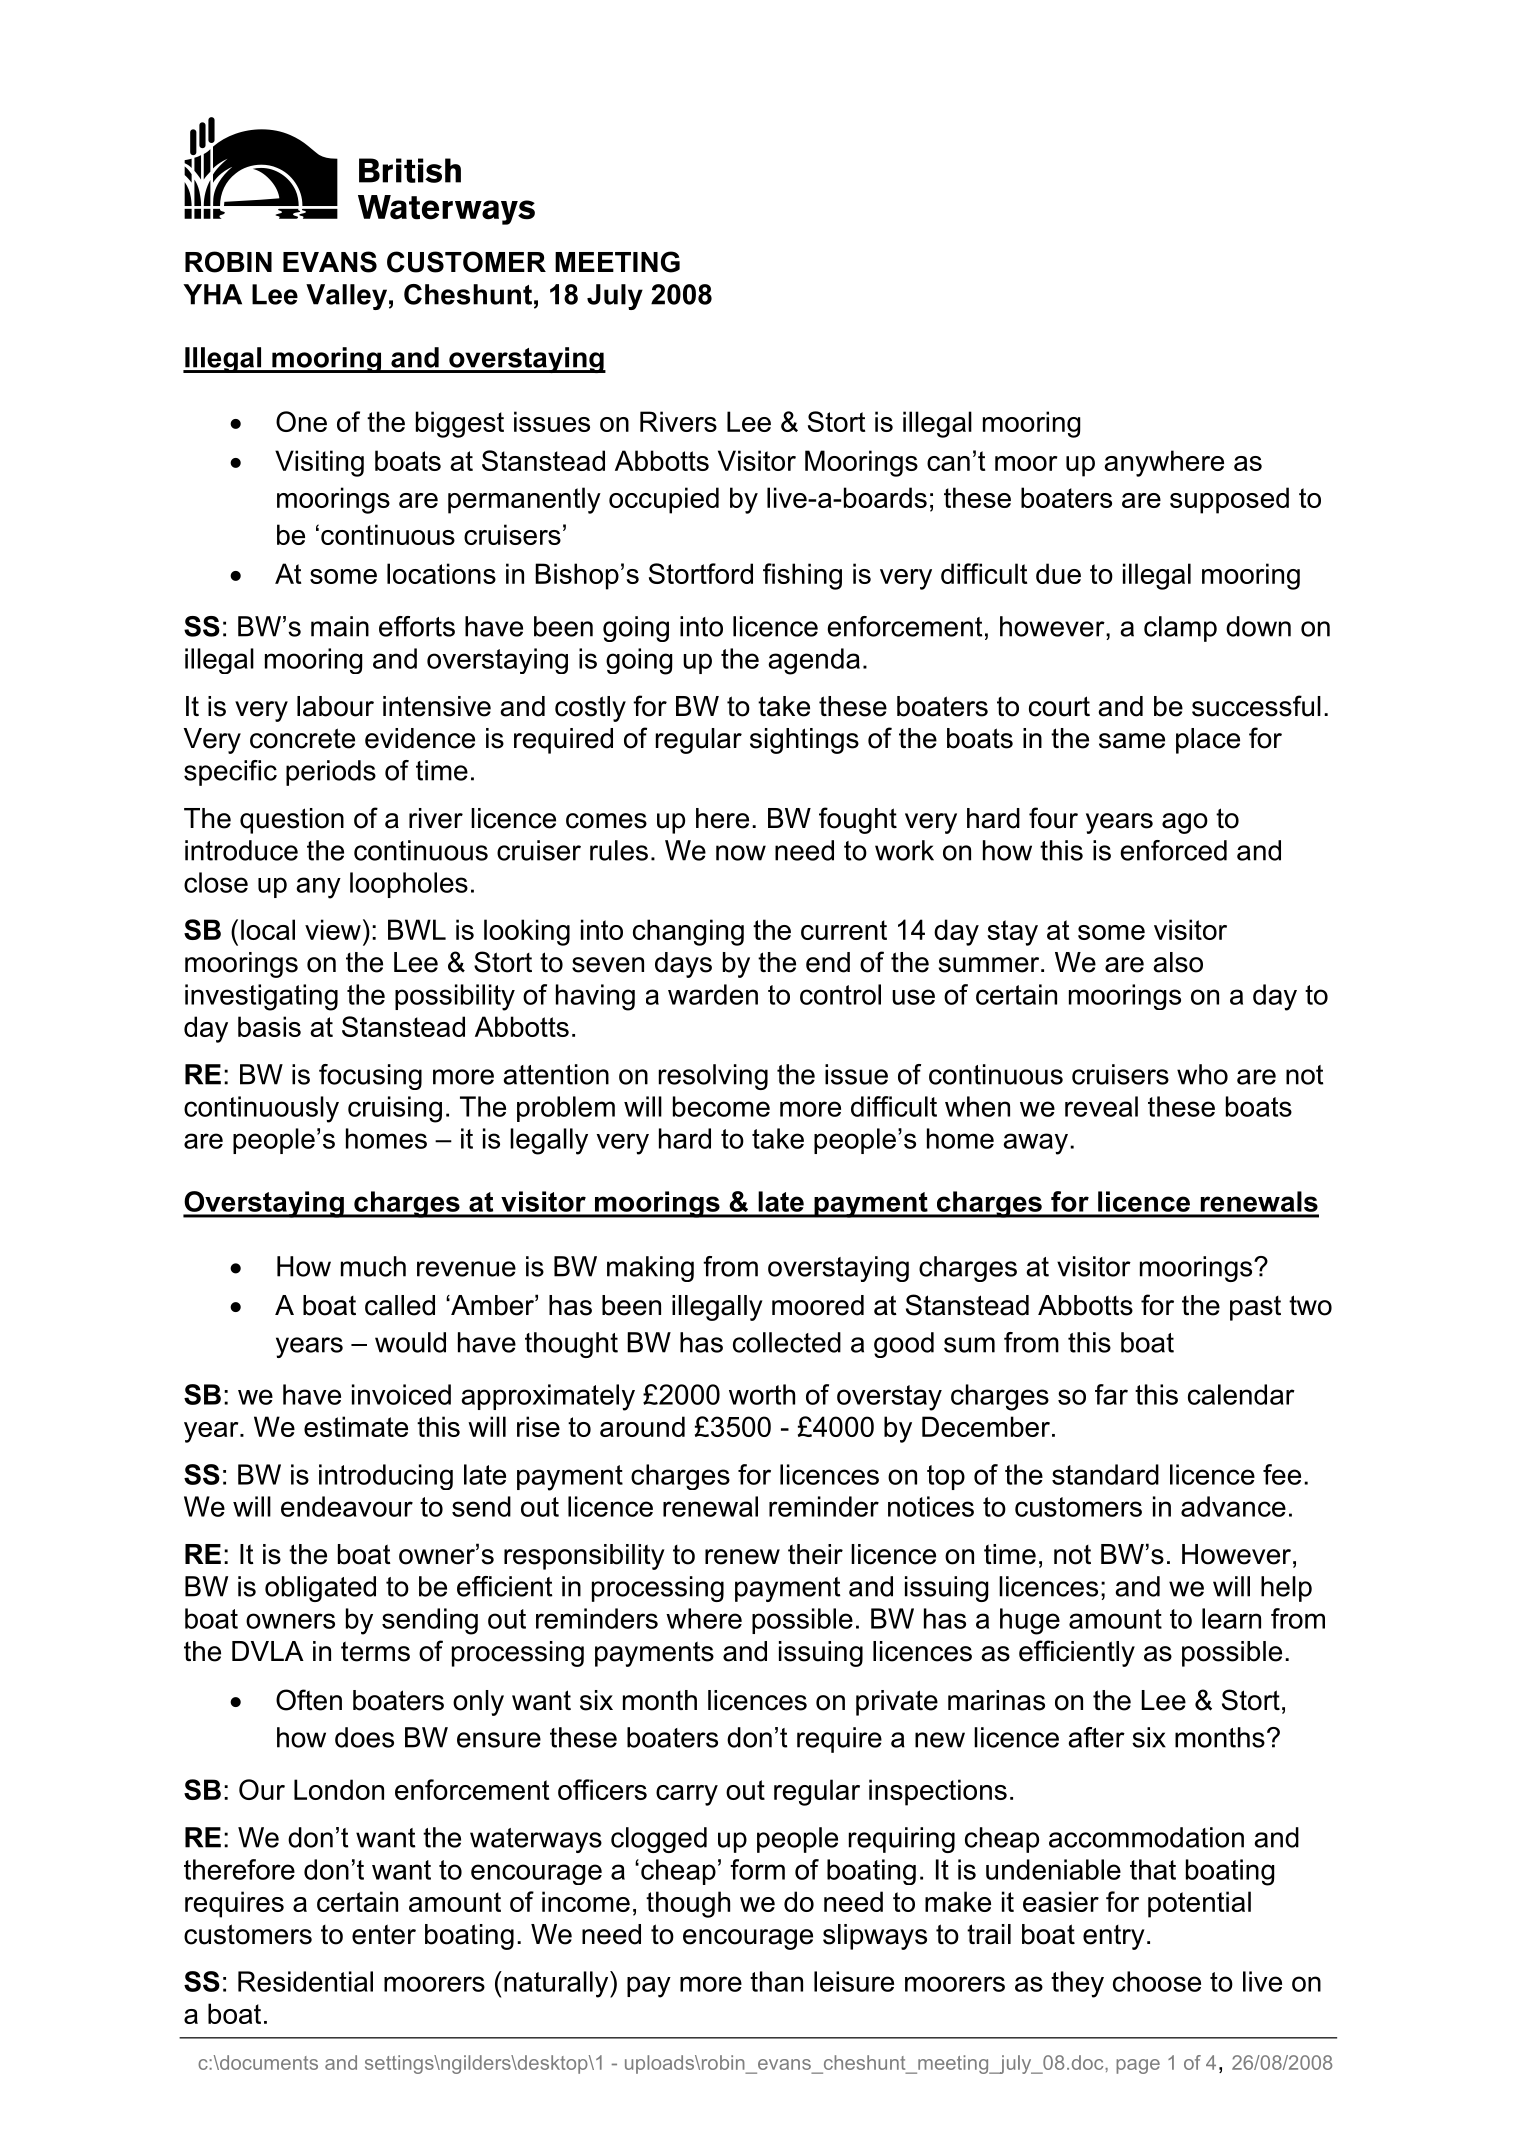 This page has height=2146, width=1516. What do you see at coordinates (664, 500) in the page?
I see `occupied` at bounding box center [664, 500].
